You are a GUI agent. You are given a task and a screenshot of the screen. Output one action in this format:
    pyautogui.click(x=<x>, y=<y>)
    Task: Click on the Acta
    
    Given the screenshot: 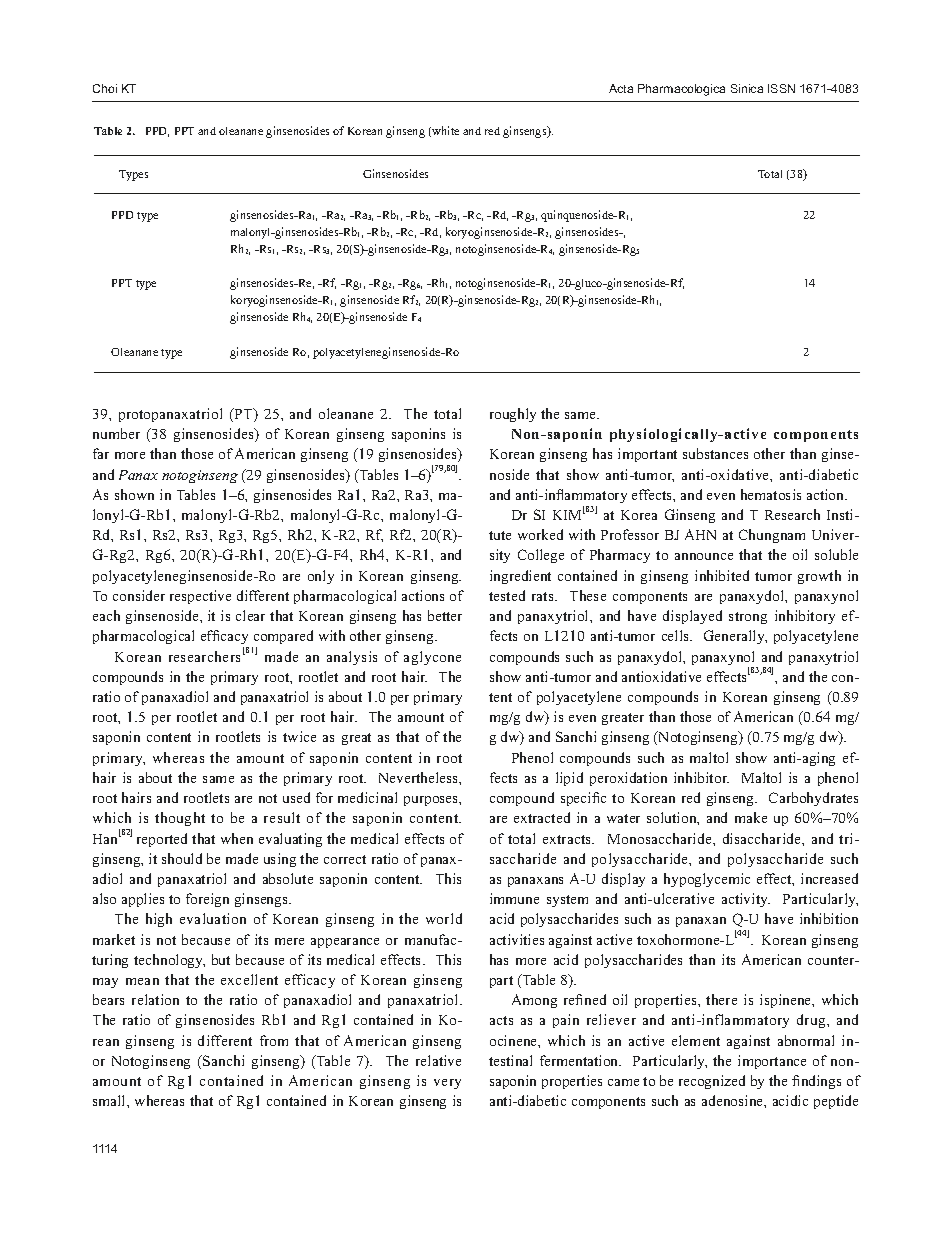 What is the action you would take?
    pyautogui.click(x=621, y=88)
